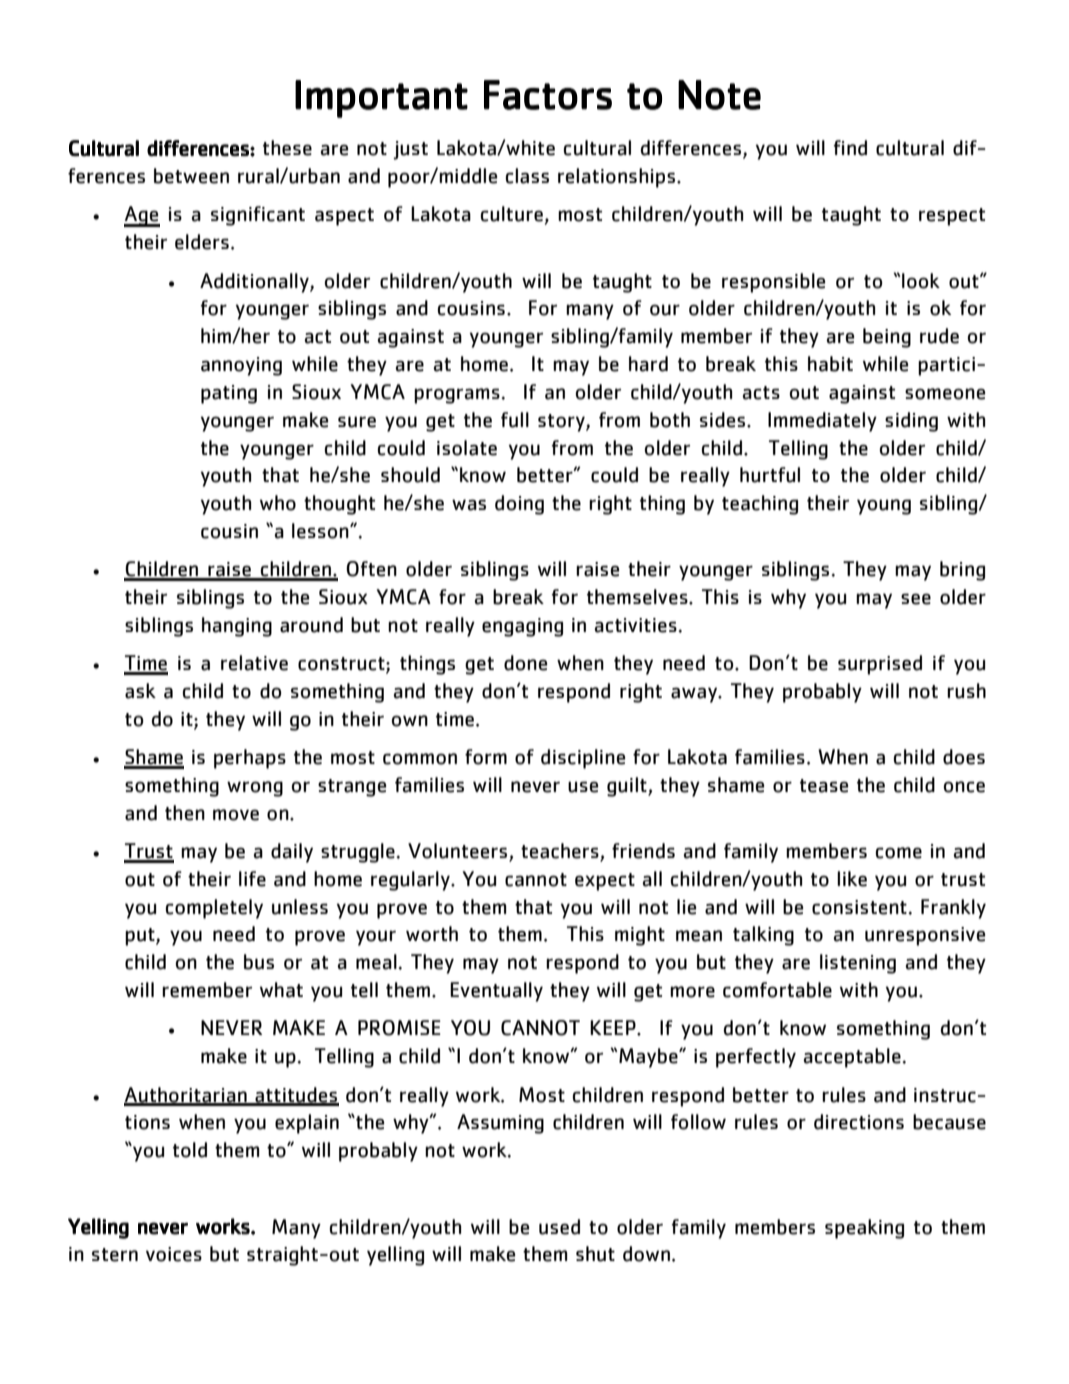  I want to click on surprised, so click(880, 665).
